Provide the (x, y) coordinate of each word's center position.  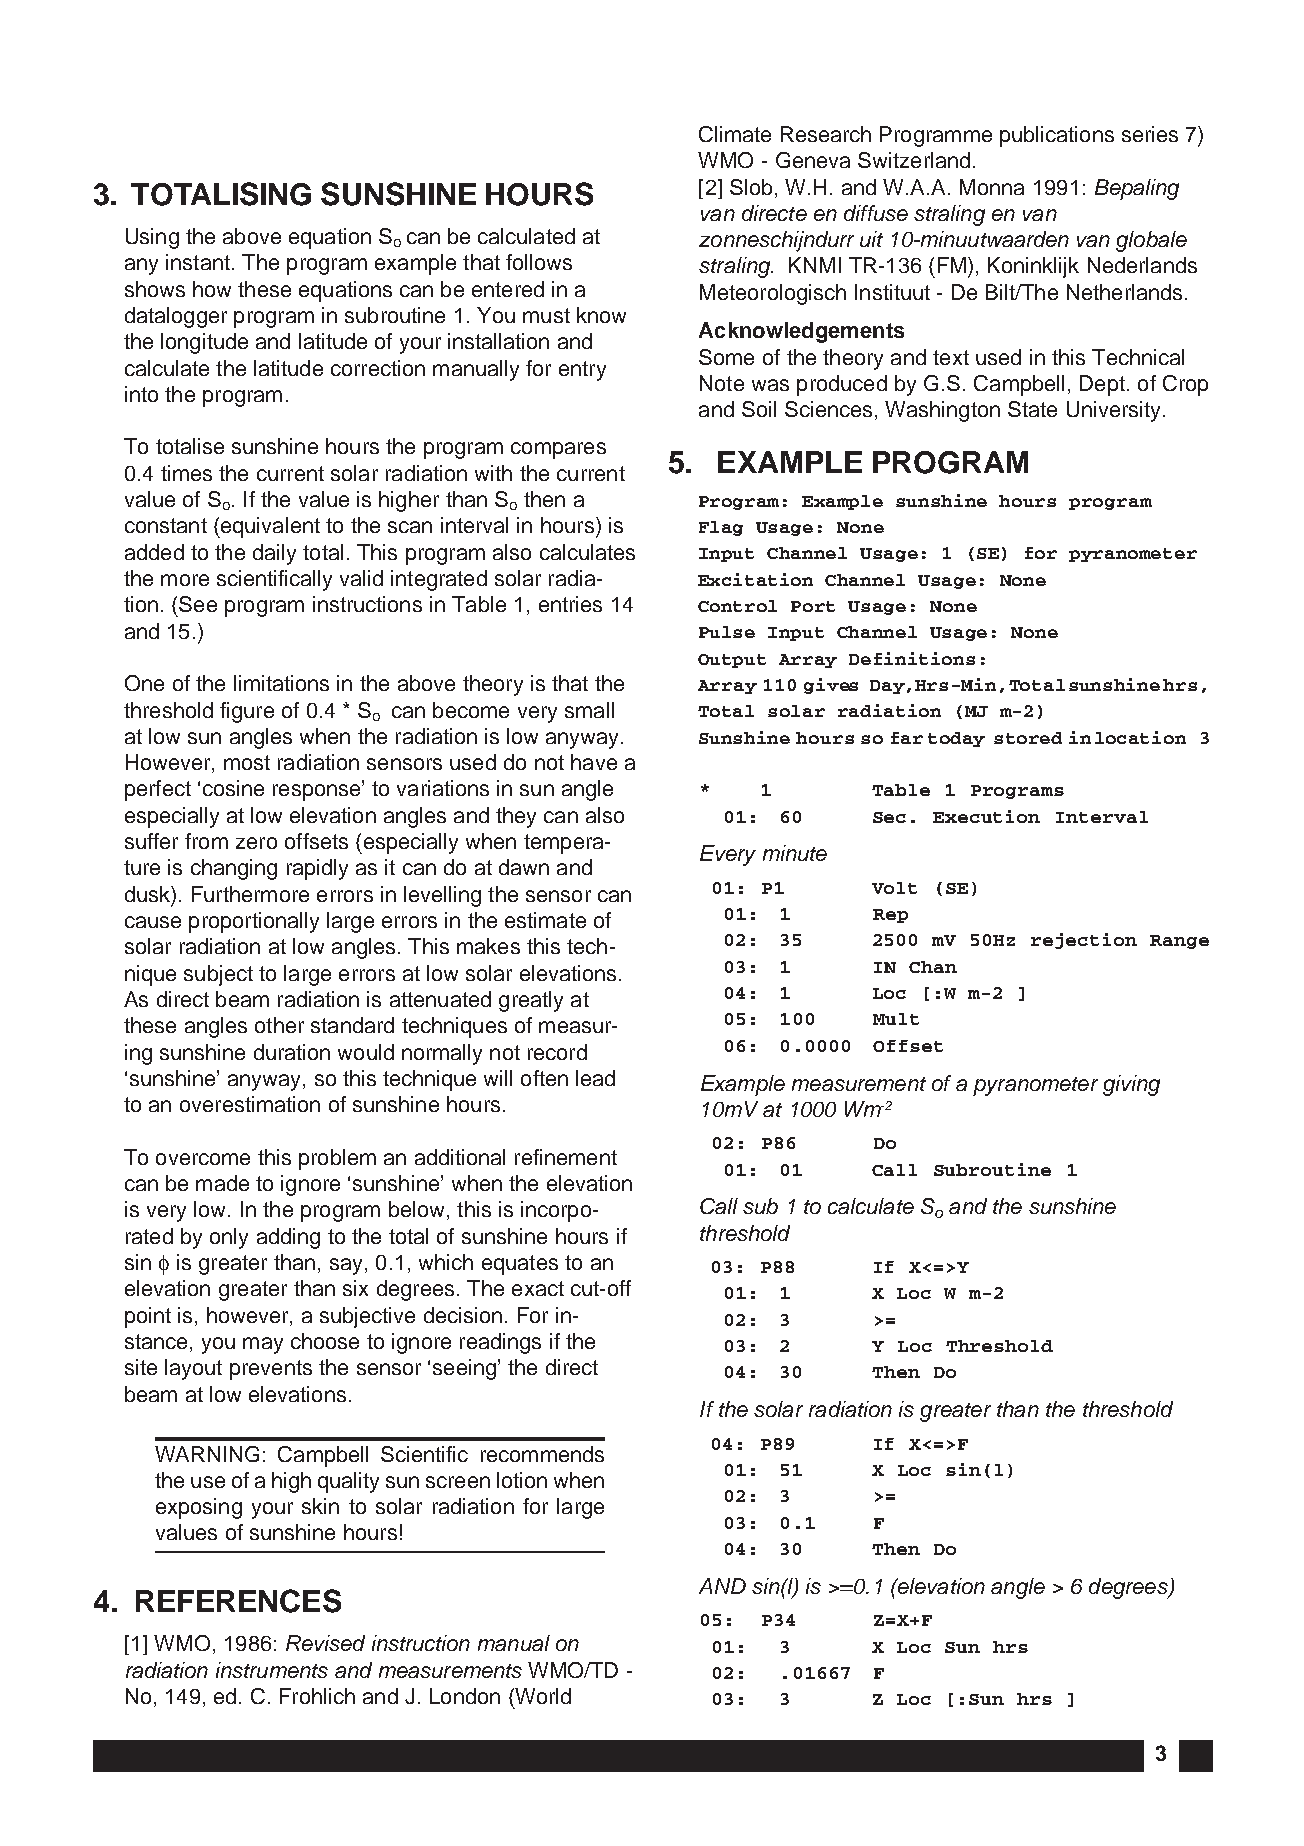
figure (247, 712)
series (1150, 134)
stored (1028, 738)
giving (1131, 1085)
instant (198, 262)
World (542, 1696)
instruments (272, 1670)
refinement (566, 1157)
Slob (751, 187)
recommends (542, 1454)
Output (732, 661)
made (222, 1183)
